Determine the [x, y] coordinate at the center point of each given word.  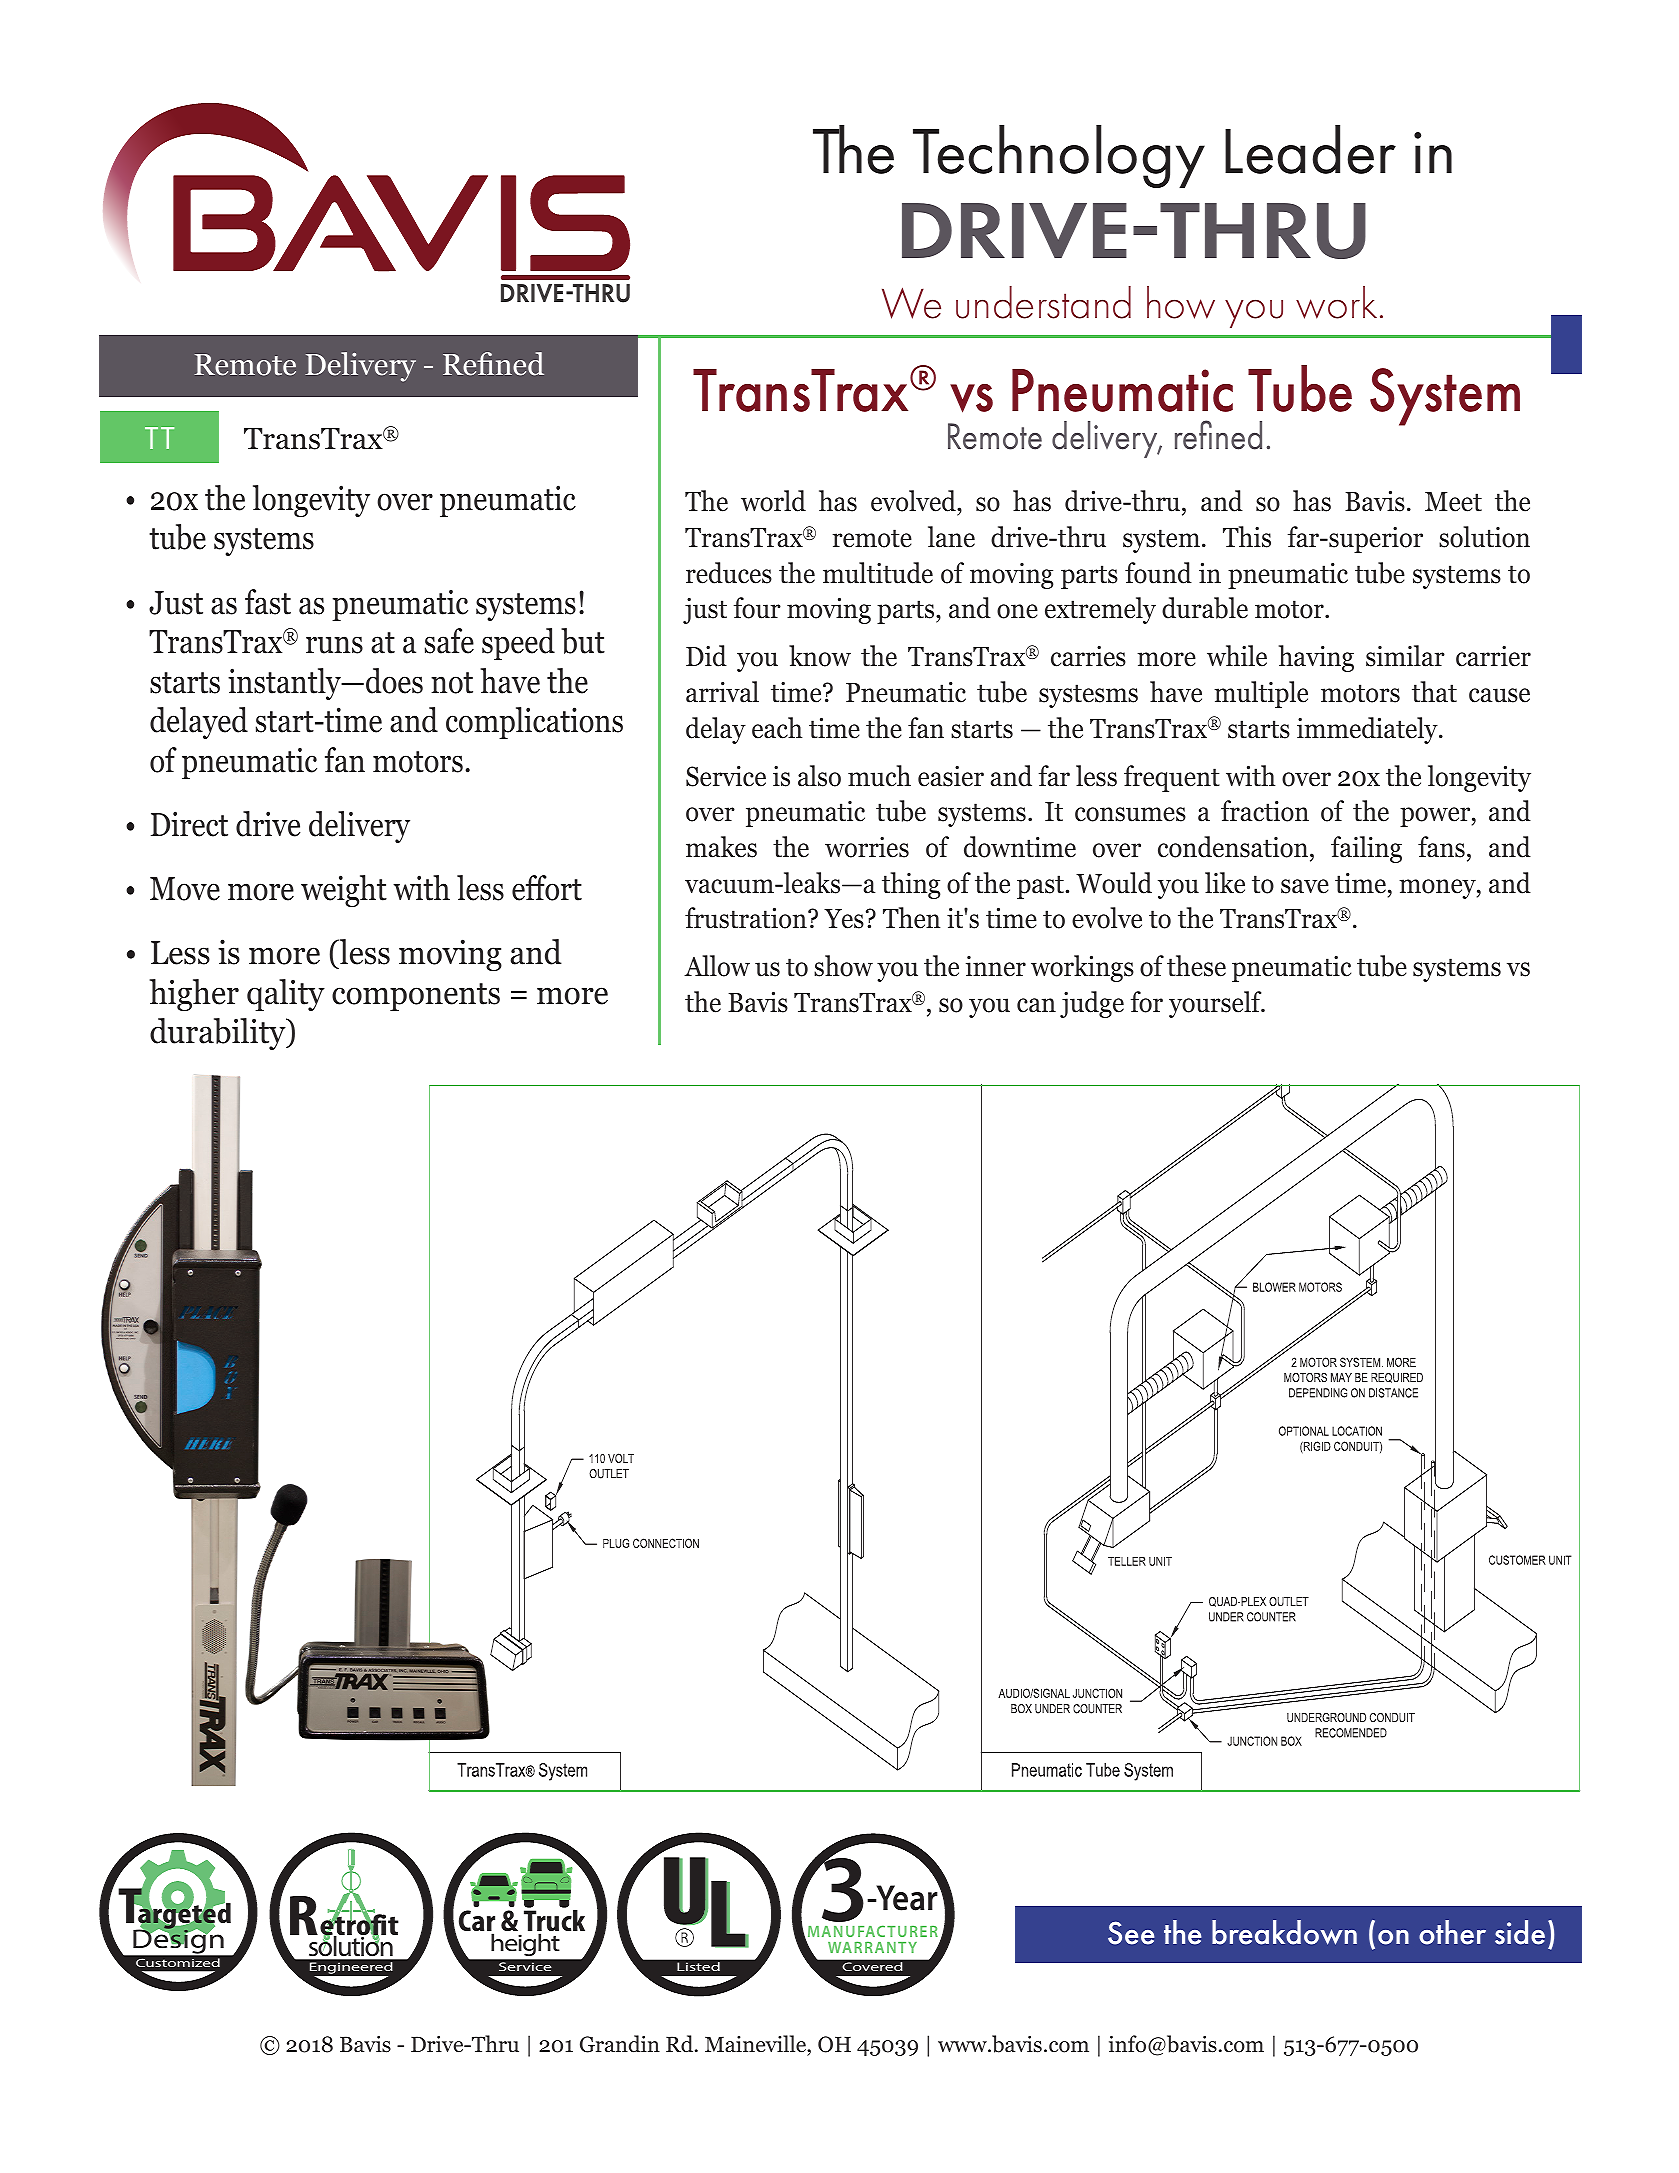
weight [344, 891]
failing [1366, 849]
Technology [1059, 156]
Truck [554, 1922]
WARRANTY [872, 1947]
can [1036, 1005]
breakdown [1284, 1932]
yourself [1216, 1004]
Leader [1310, 149]
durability [219, 1034]
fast [268, 602]
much [879, 776]
